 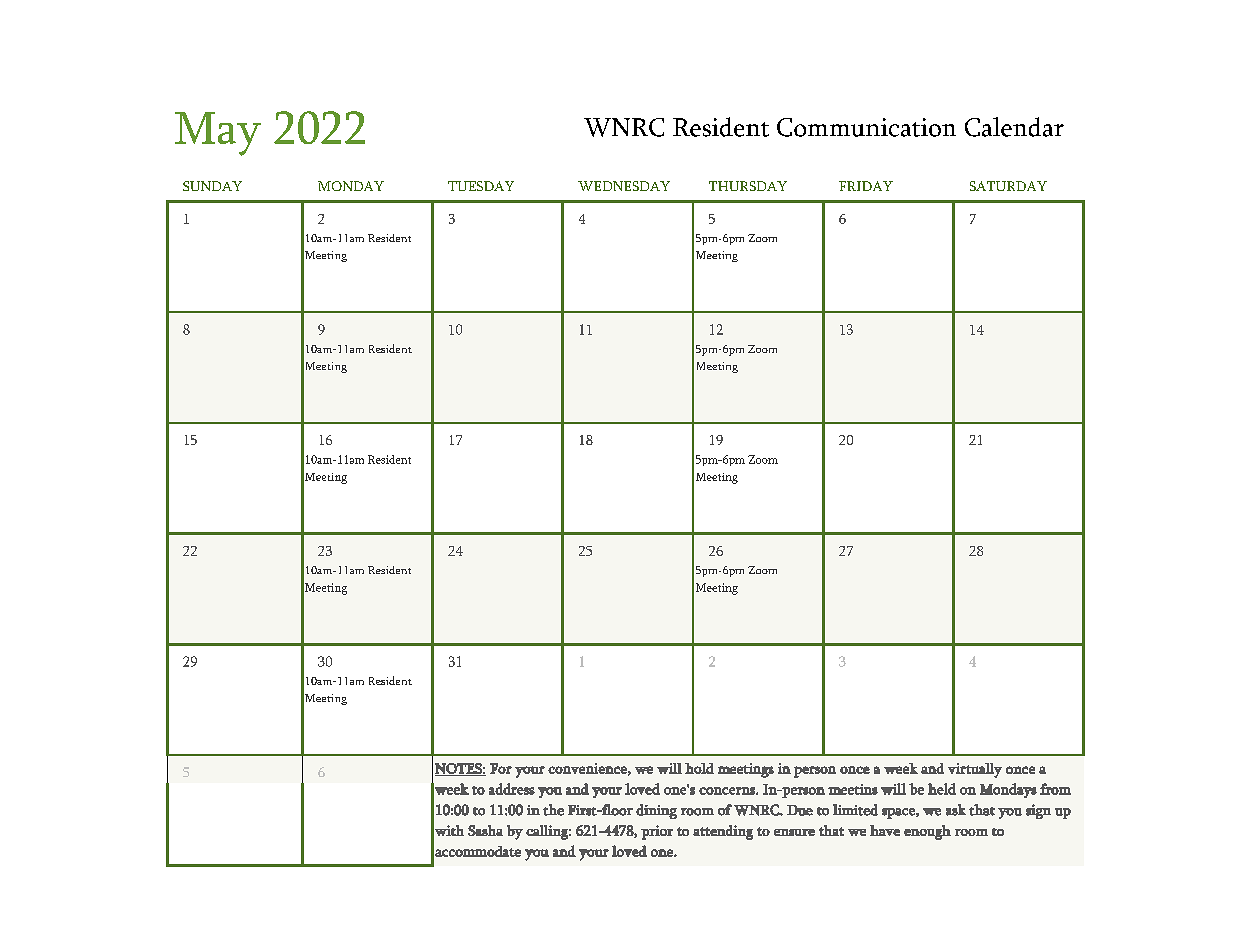 I want to click on virtually, so click(x=975, y=770).
